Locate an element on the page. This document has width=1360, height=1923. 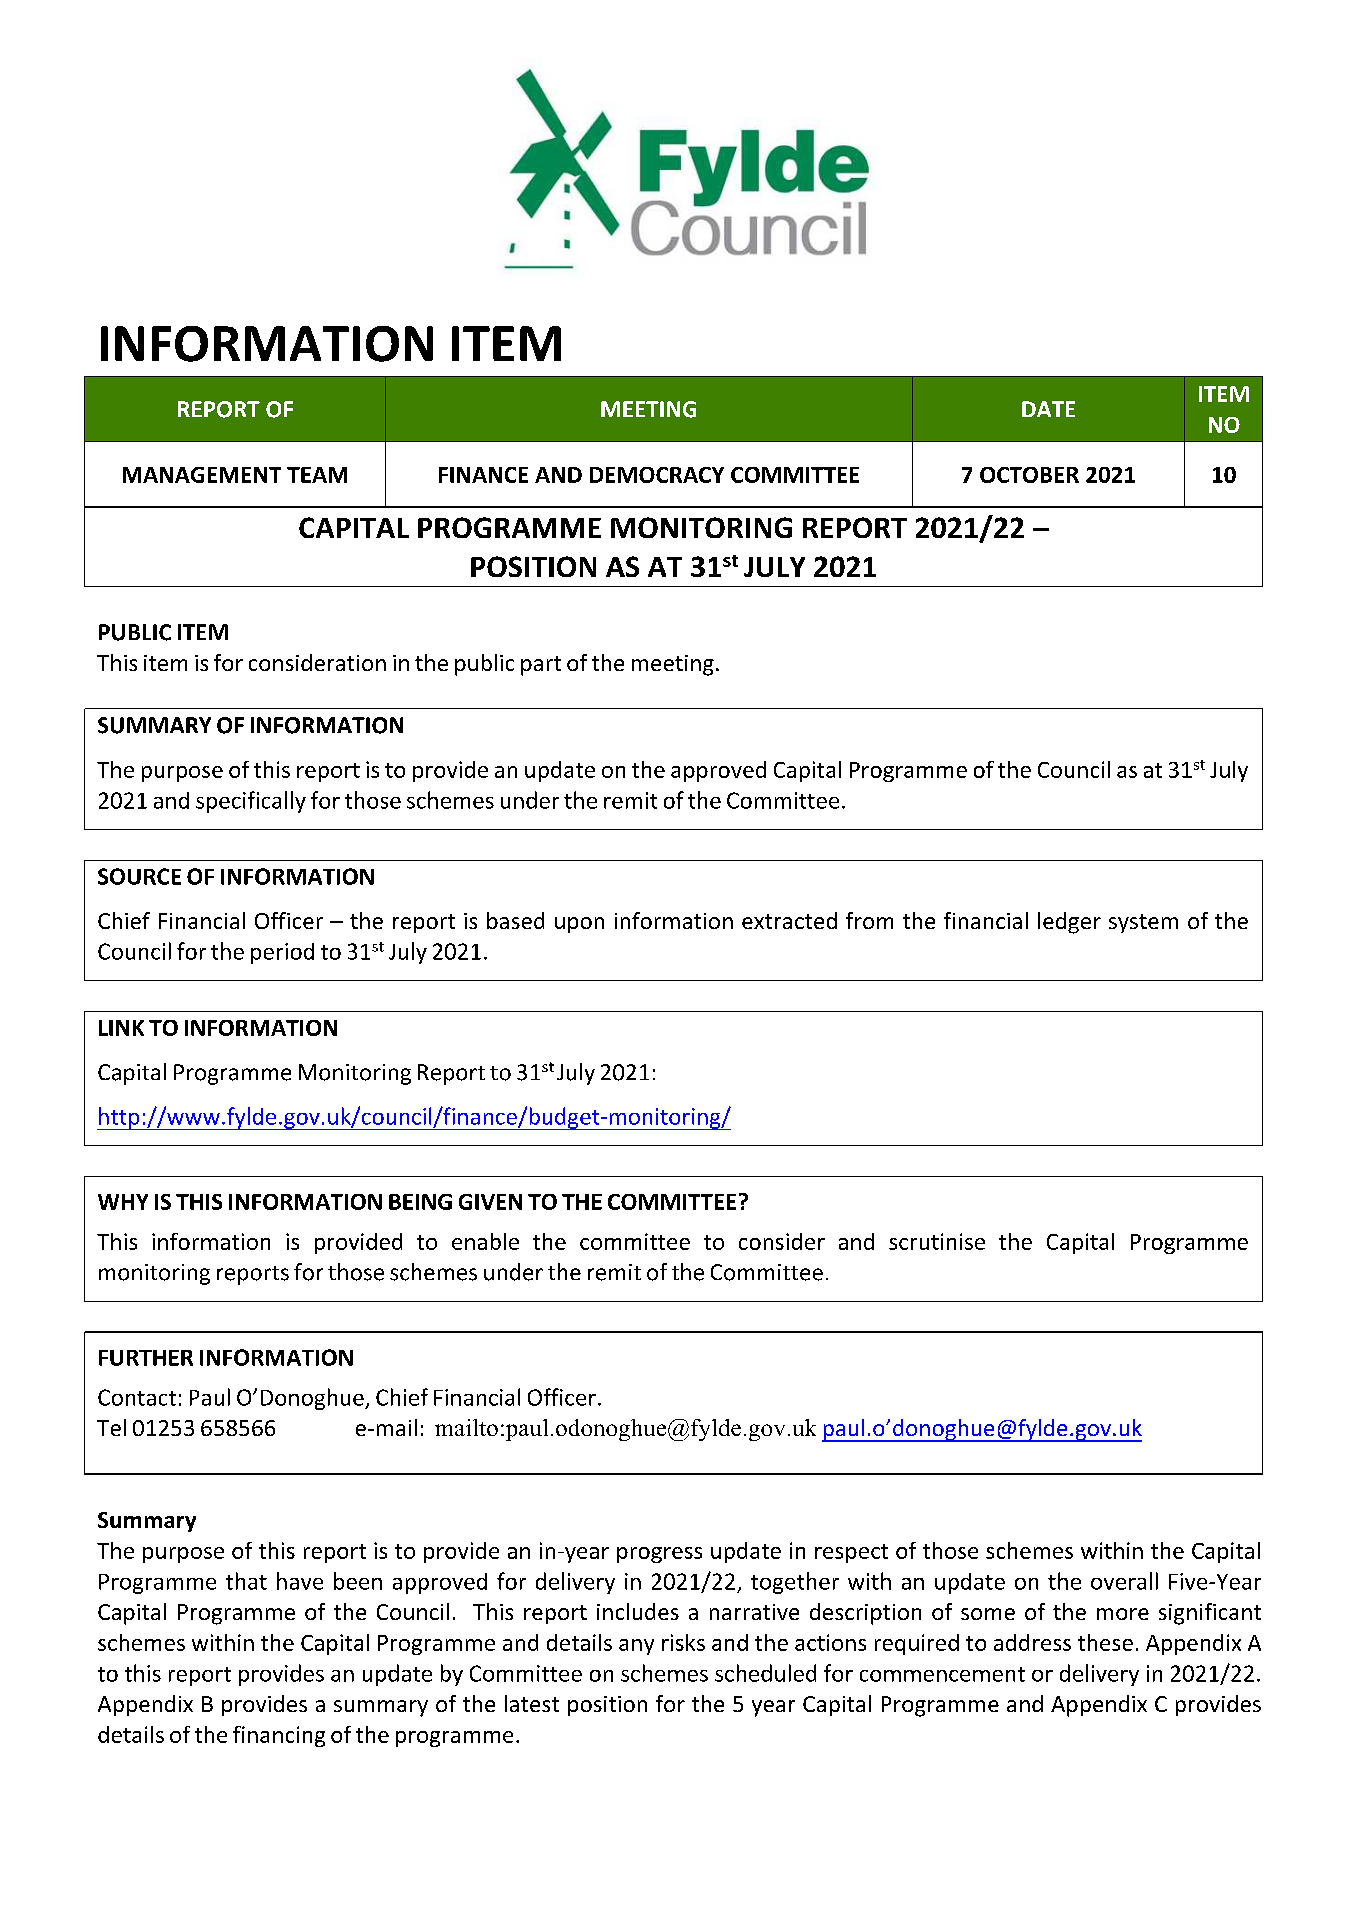
Contact is located at coordinates (137, 1397).
